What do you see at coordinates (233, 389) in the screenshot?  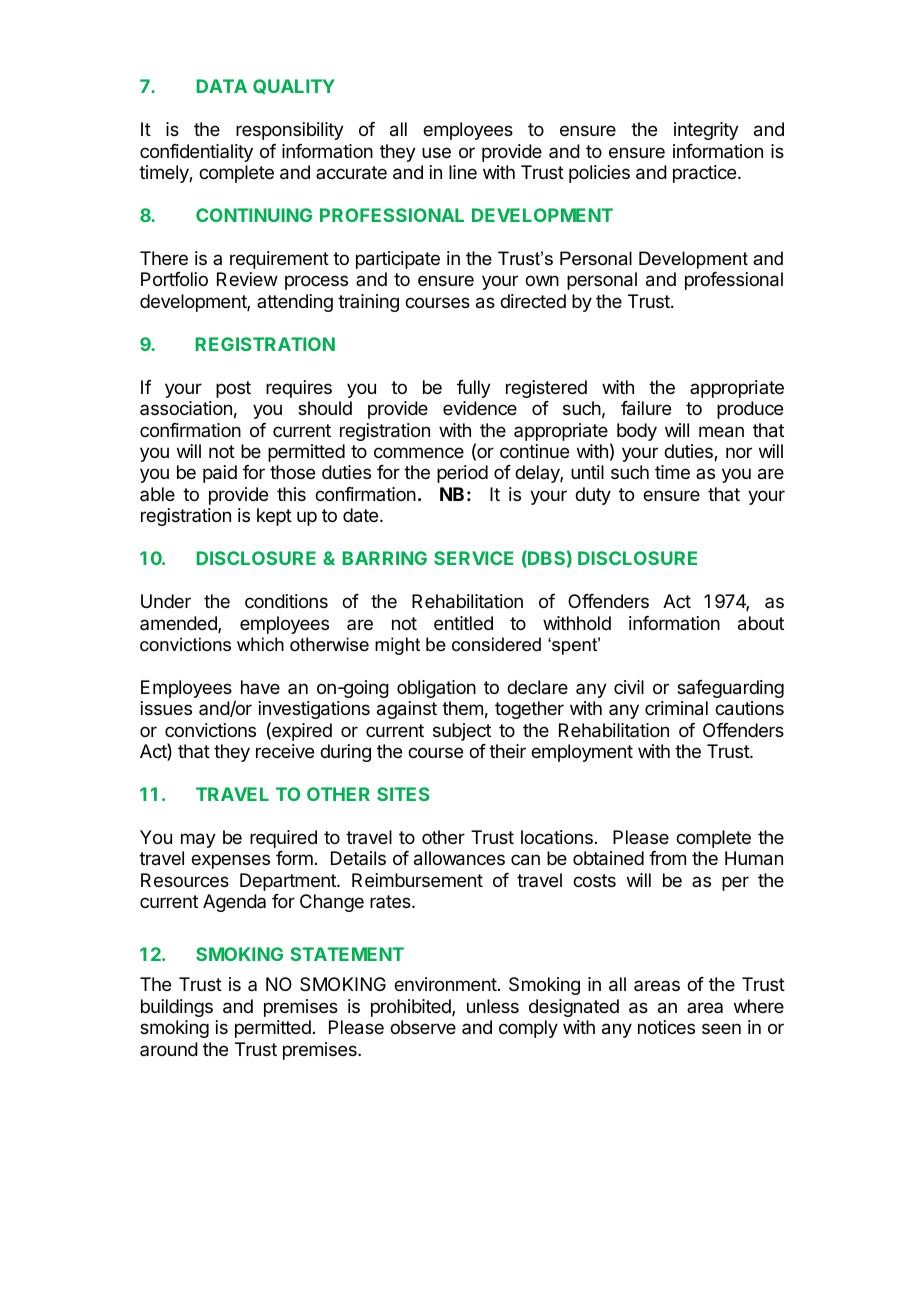 I see `post` at bounding box center [233, 389].
